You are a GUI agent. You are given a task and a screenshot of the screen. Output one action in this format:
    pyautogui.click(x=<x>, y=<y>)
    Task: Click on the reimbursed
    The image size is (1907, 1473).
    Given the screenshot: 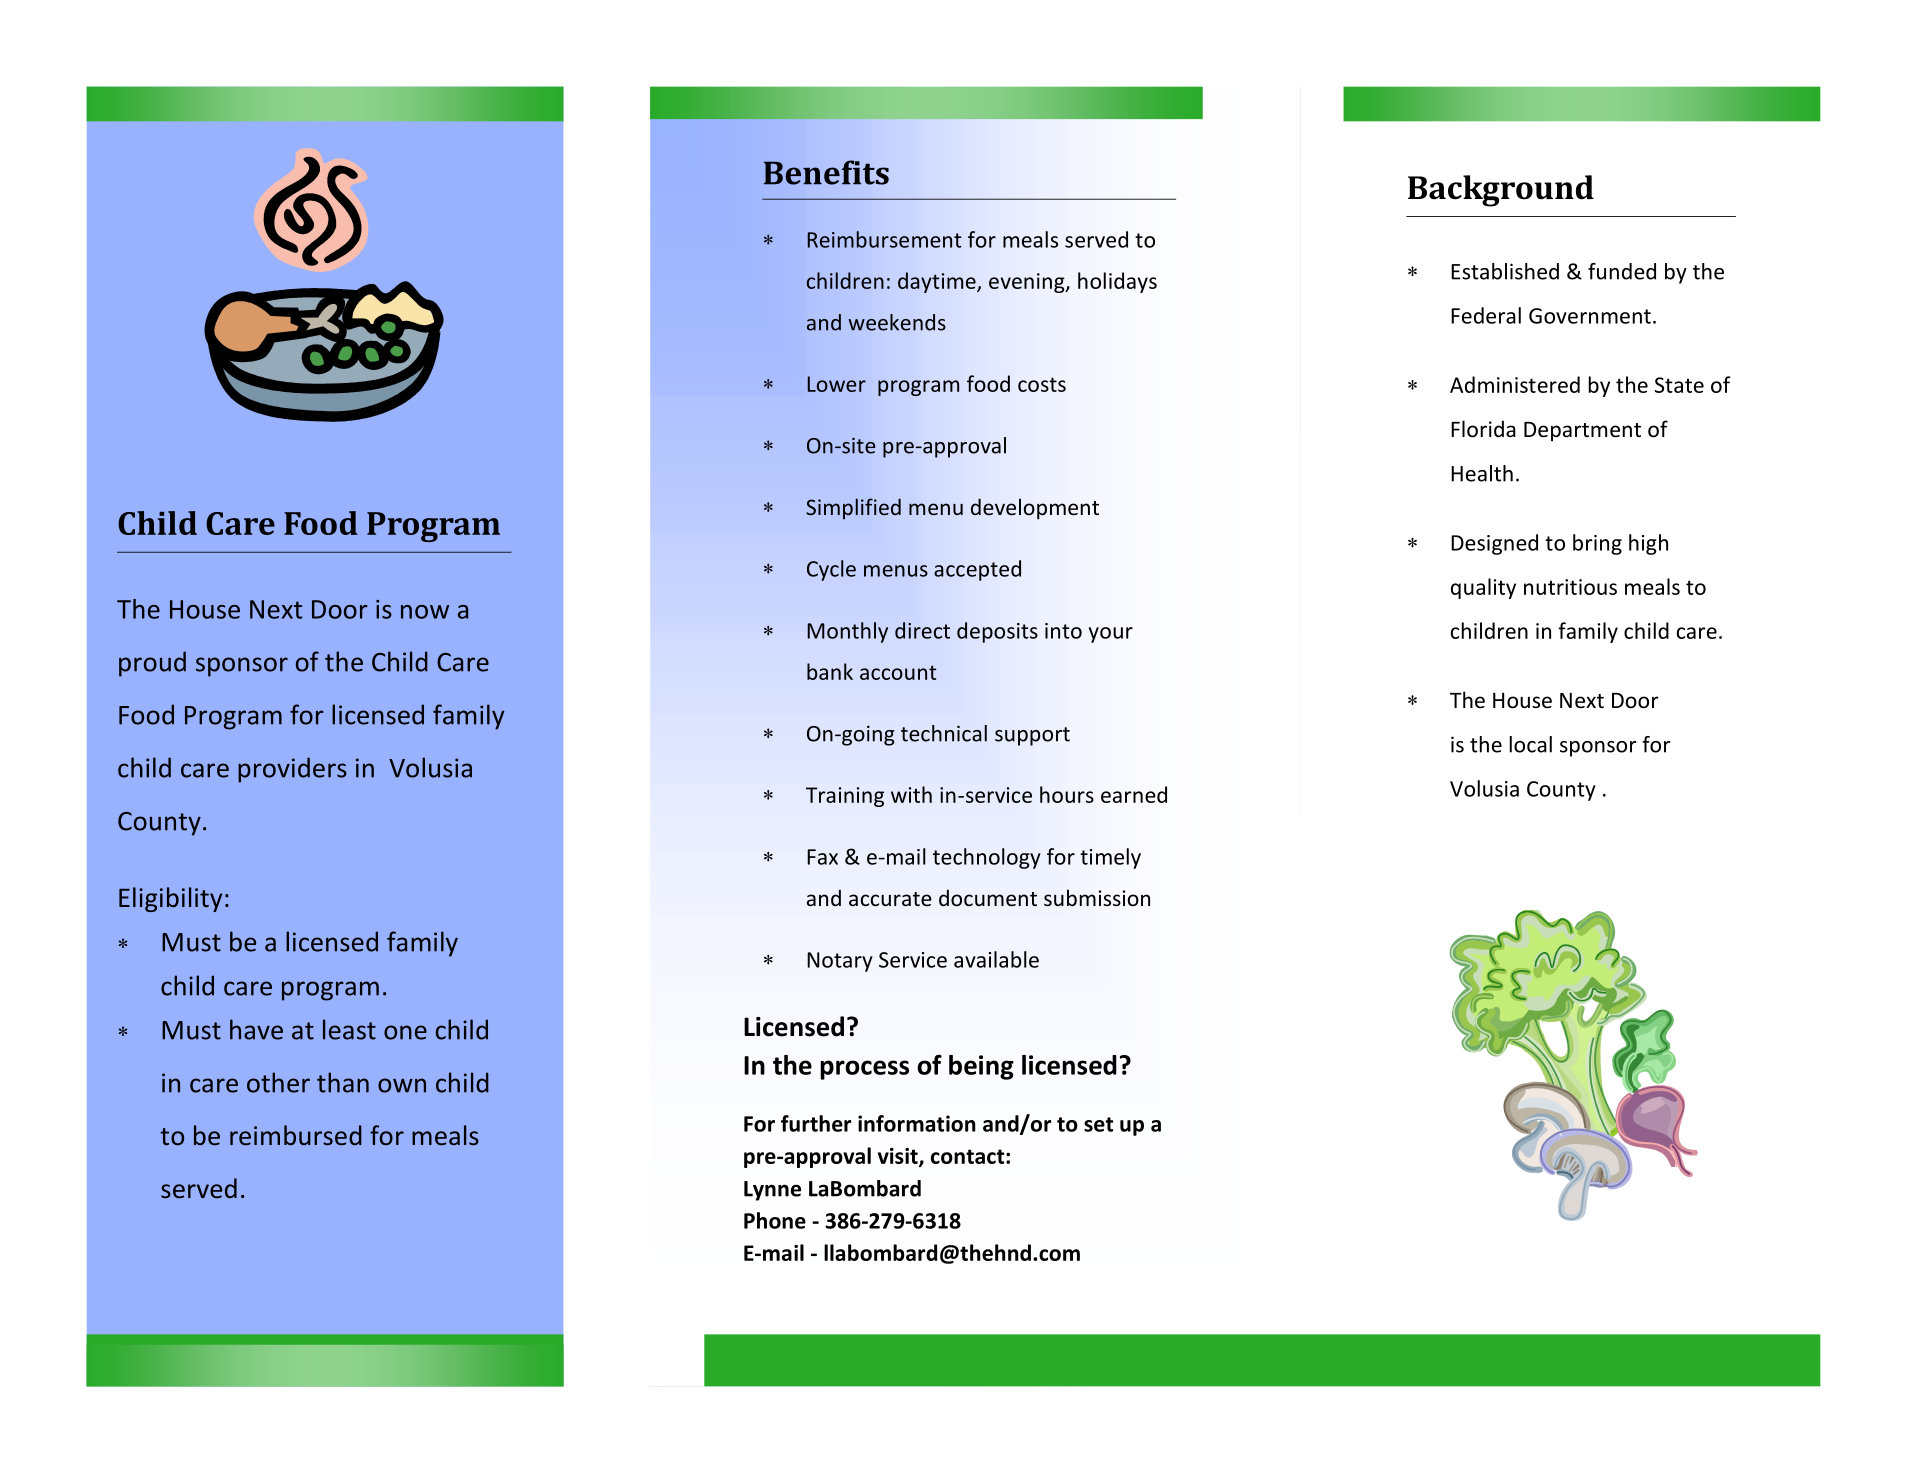 What is the action you would take?
    pyautogui.click(x=296, y=1135)
